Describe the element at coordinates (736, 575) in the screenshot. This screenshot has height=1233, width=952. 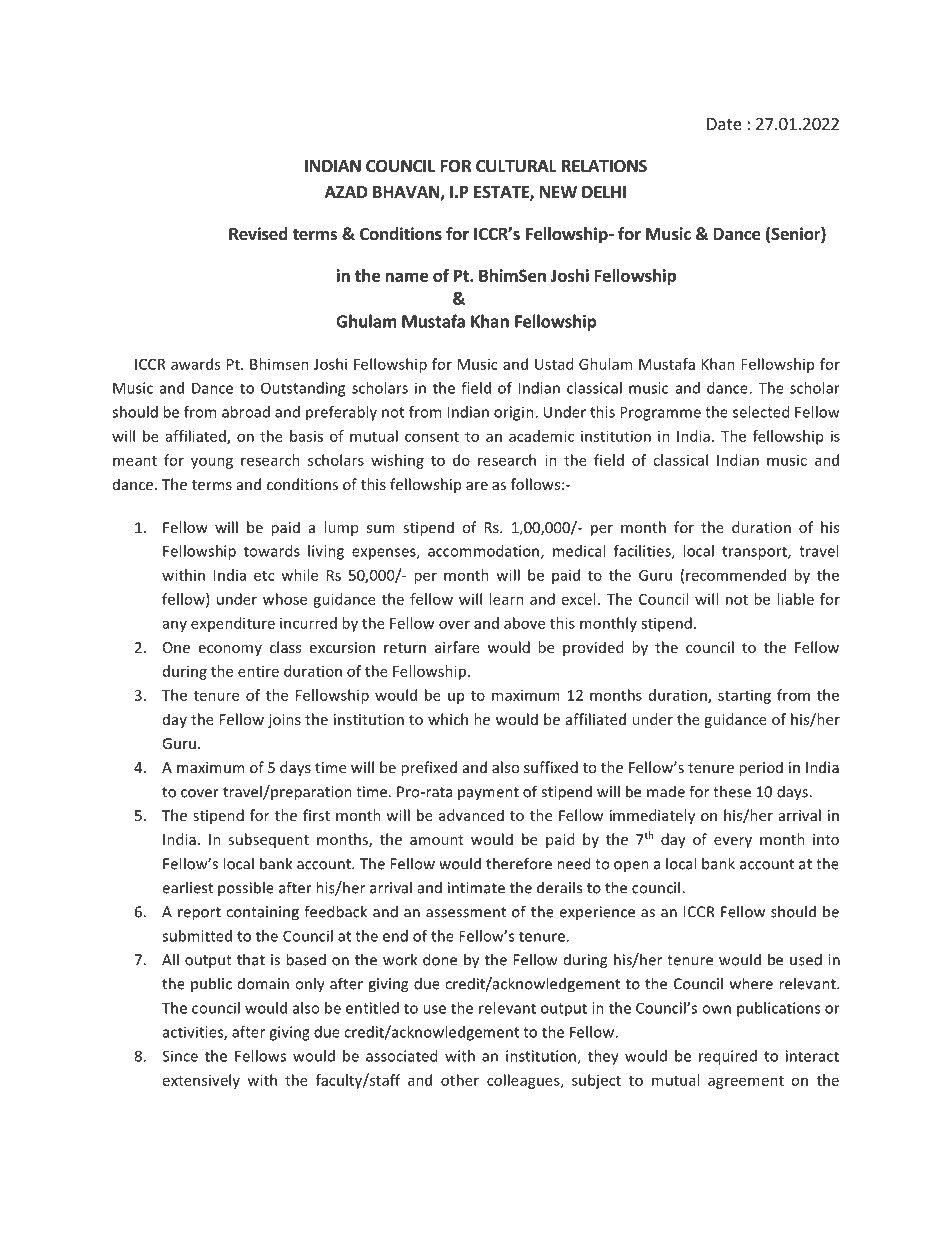
I see `recommended` at that location.
